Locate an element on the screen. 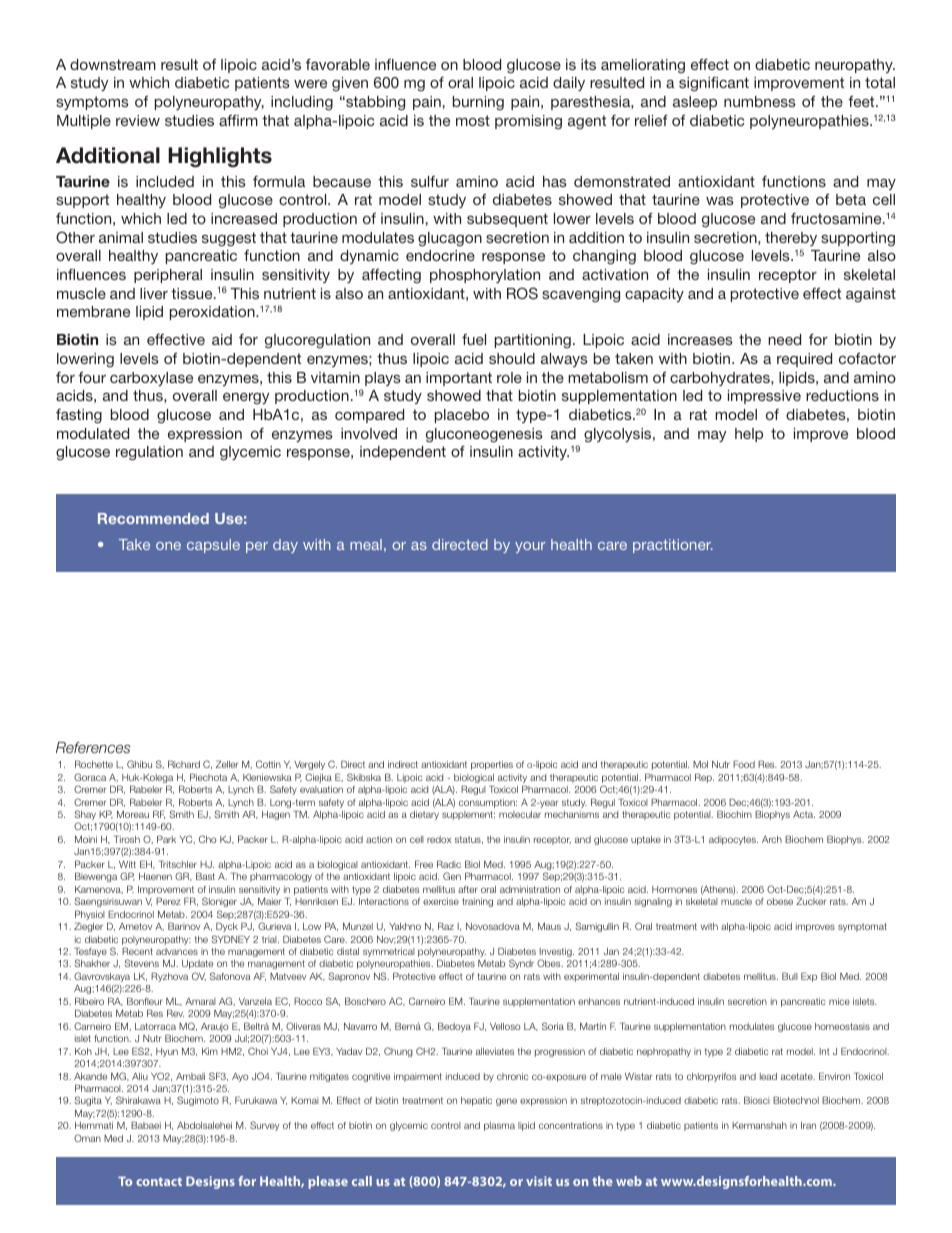 The image size is (952, 1233). contact is located at coordinates (159, 1181).
